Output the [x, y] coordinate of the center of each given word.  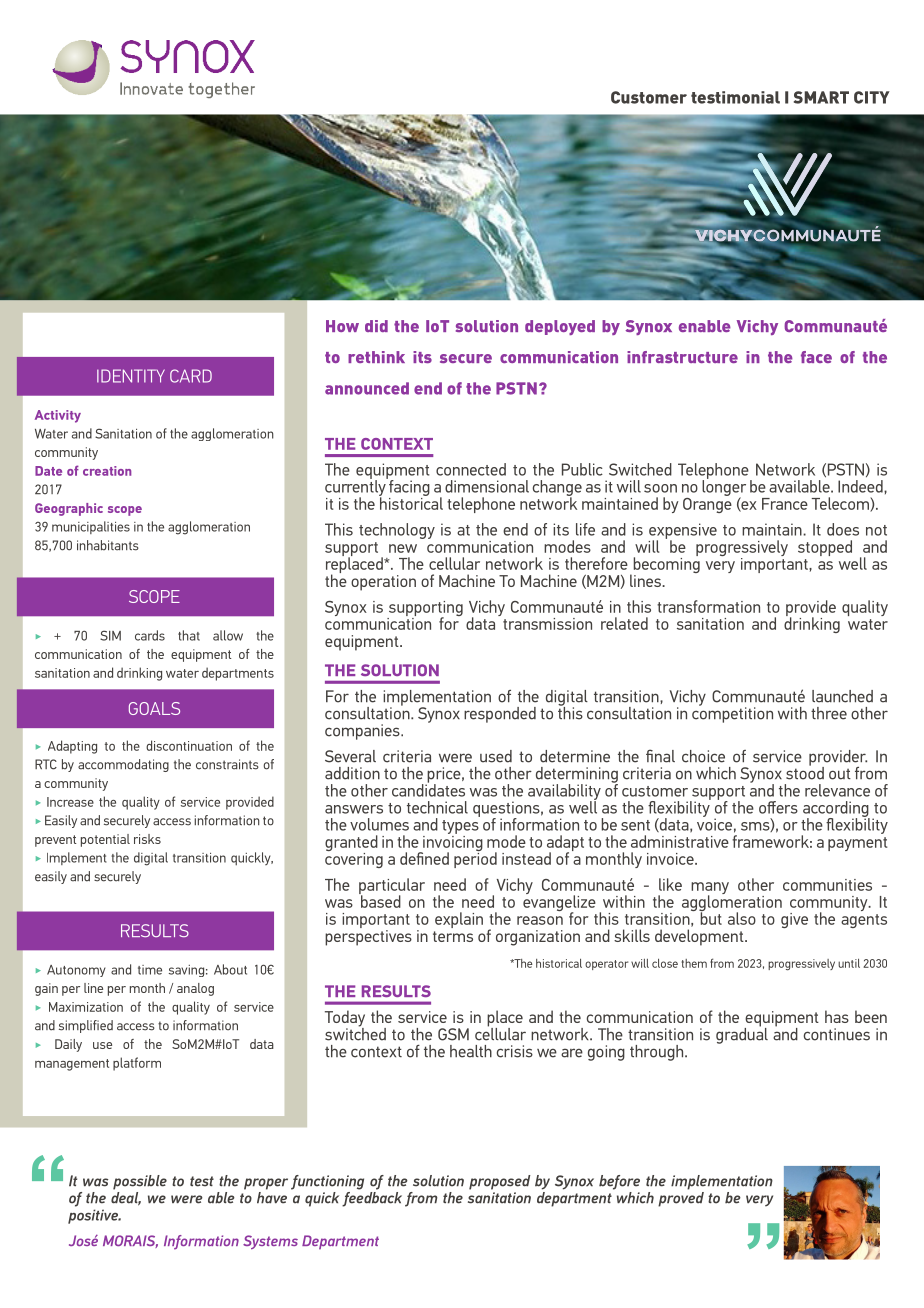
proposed [499, 1182]
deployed [560, 327]
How [342, 326]
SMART [821, 97]
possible [140, 1182]
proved [681, 1199]
